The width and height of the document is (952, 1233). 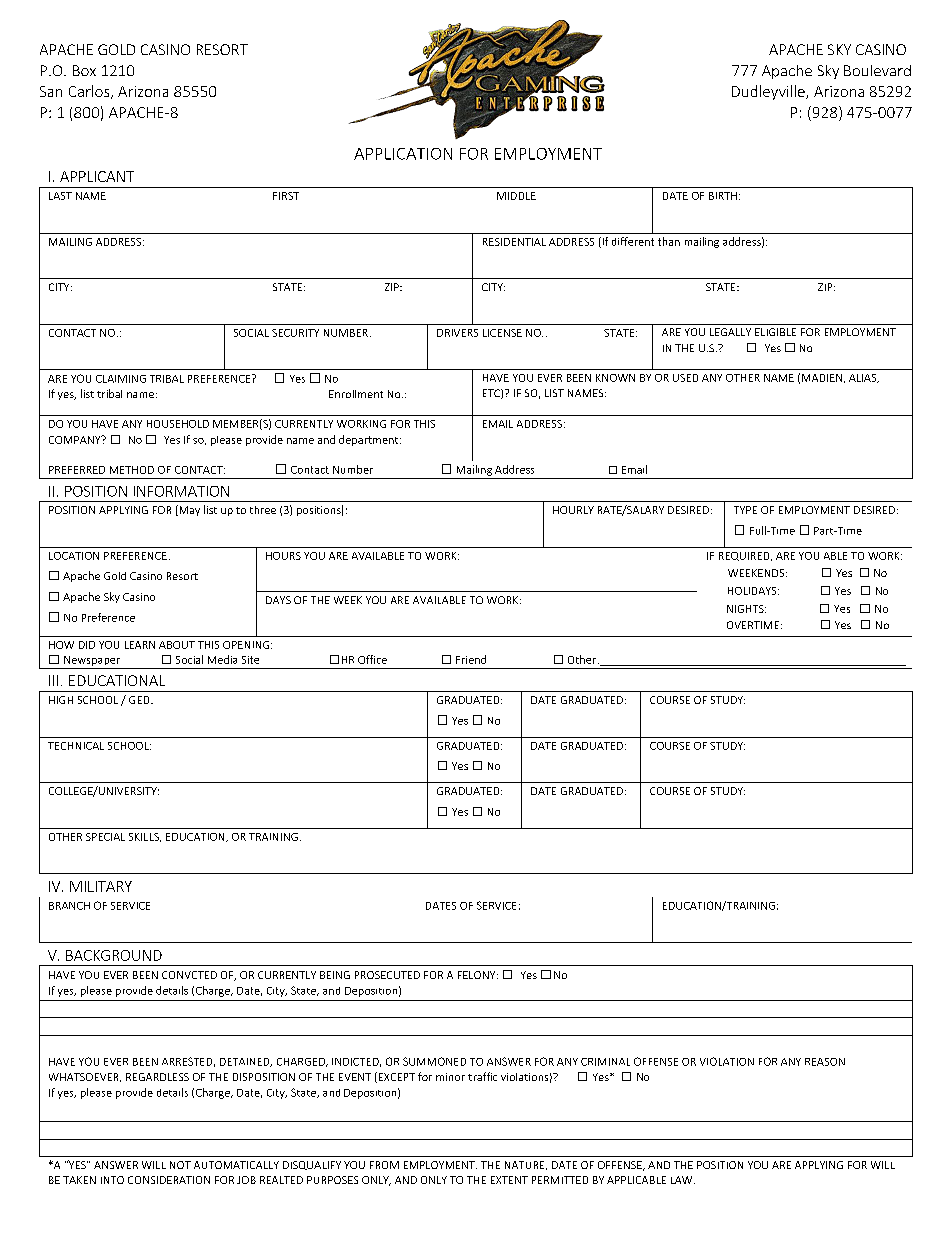 I want to click on EXTENT, so click(x=509, y=1180).
